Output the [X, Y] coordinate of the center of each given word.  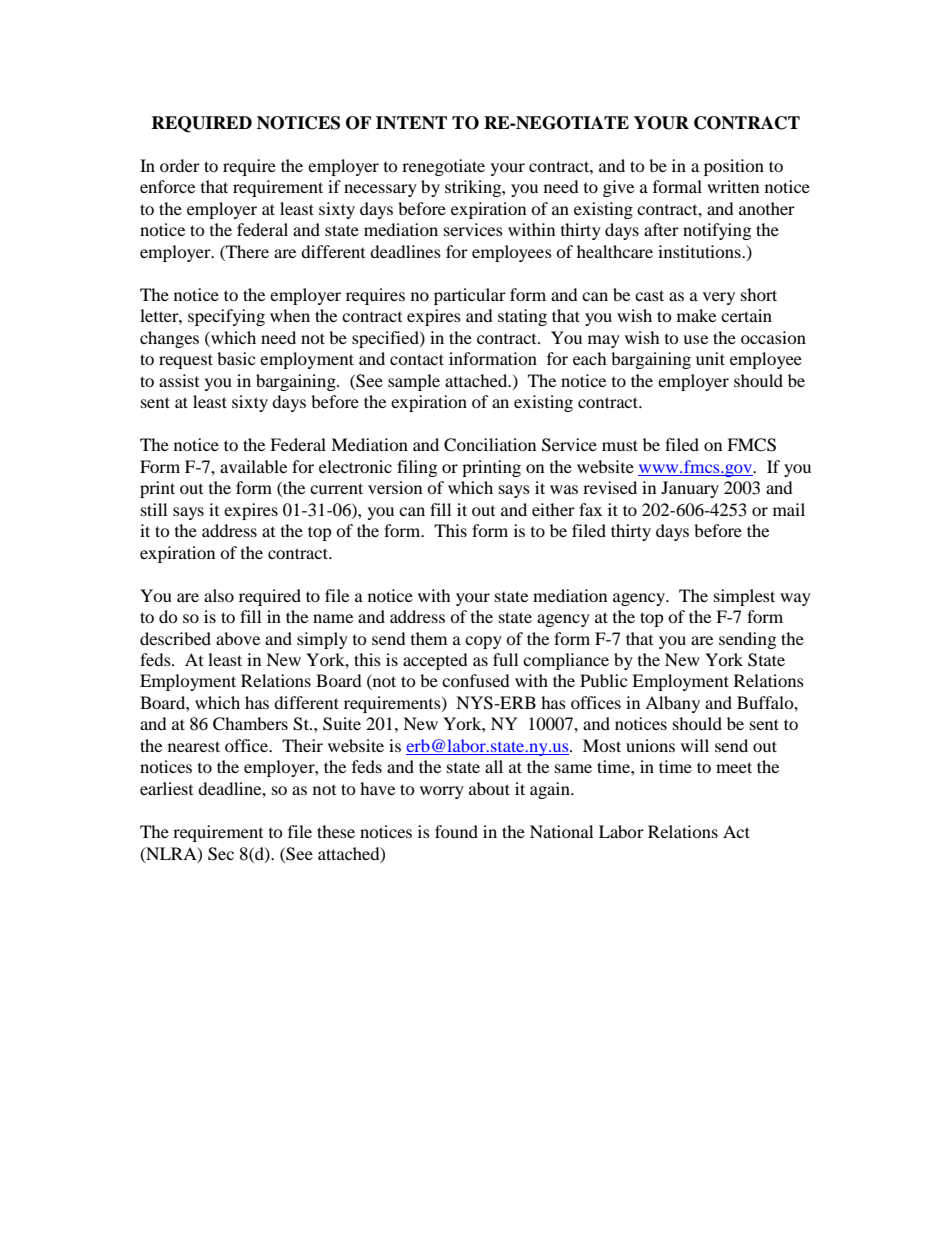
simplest [744, 597]
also [219, 595]
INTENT [411, 123]
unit [710, 358]
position [734, 167]
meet [734, 767]
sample [414, 382]
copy [483, 642]
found [456, 831]
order [180, 165]
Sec [221, 854]
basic [236, 358]
